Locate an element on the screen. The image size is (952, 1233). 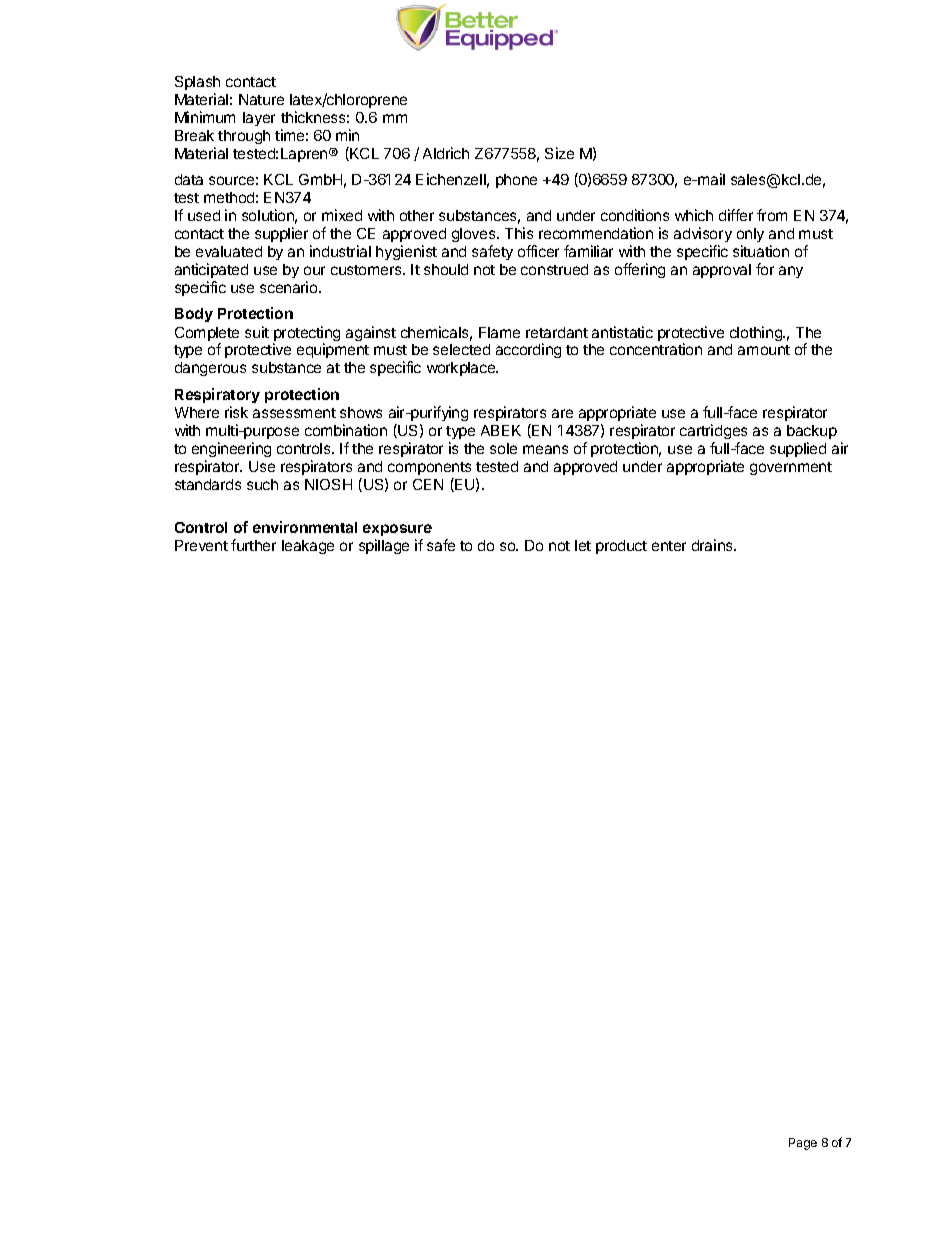
Aldrich is located at coordinates (446, 153).
